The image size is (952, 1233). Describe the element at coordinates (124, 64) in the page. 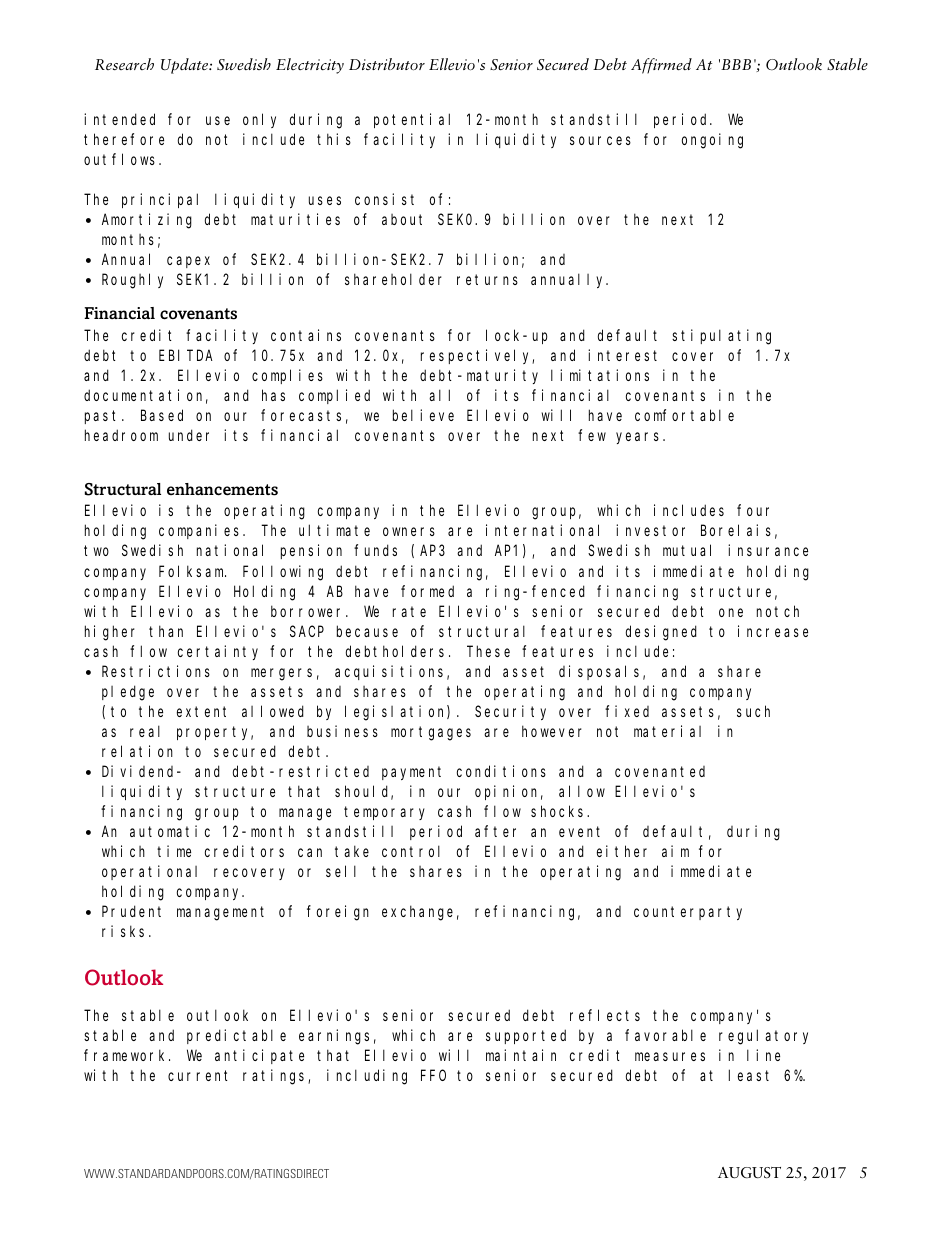

I see `Research` at that location.
